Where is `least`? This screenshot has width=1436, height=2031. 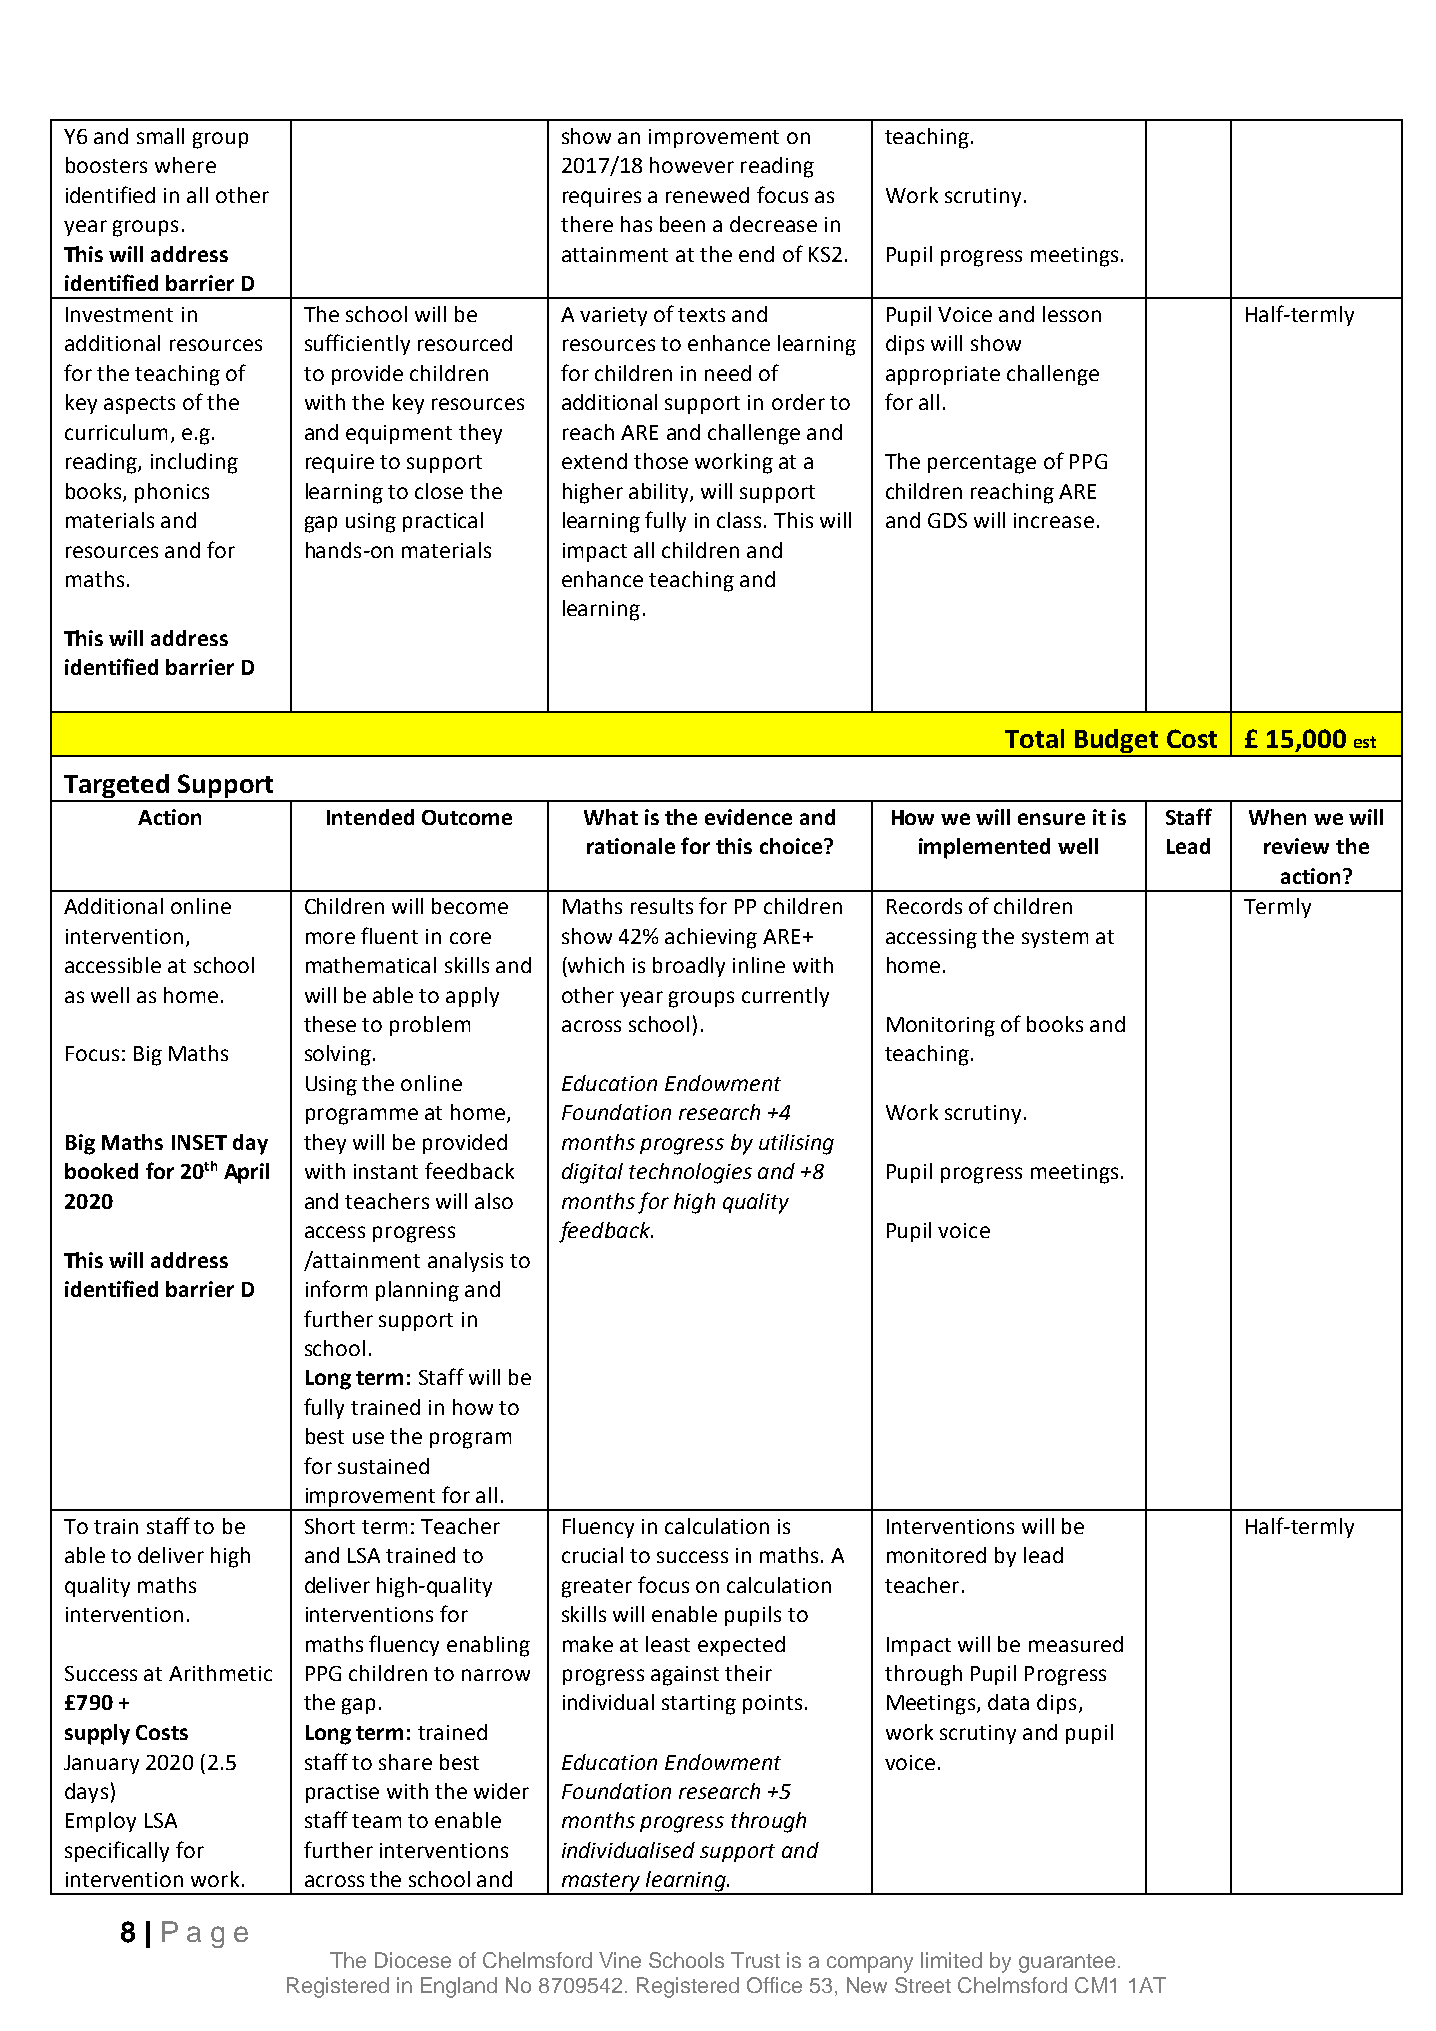 least is located at coordinates (668, 1644).
